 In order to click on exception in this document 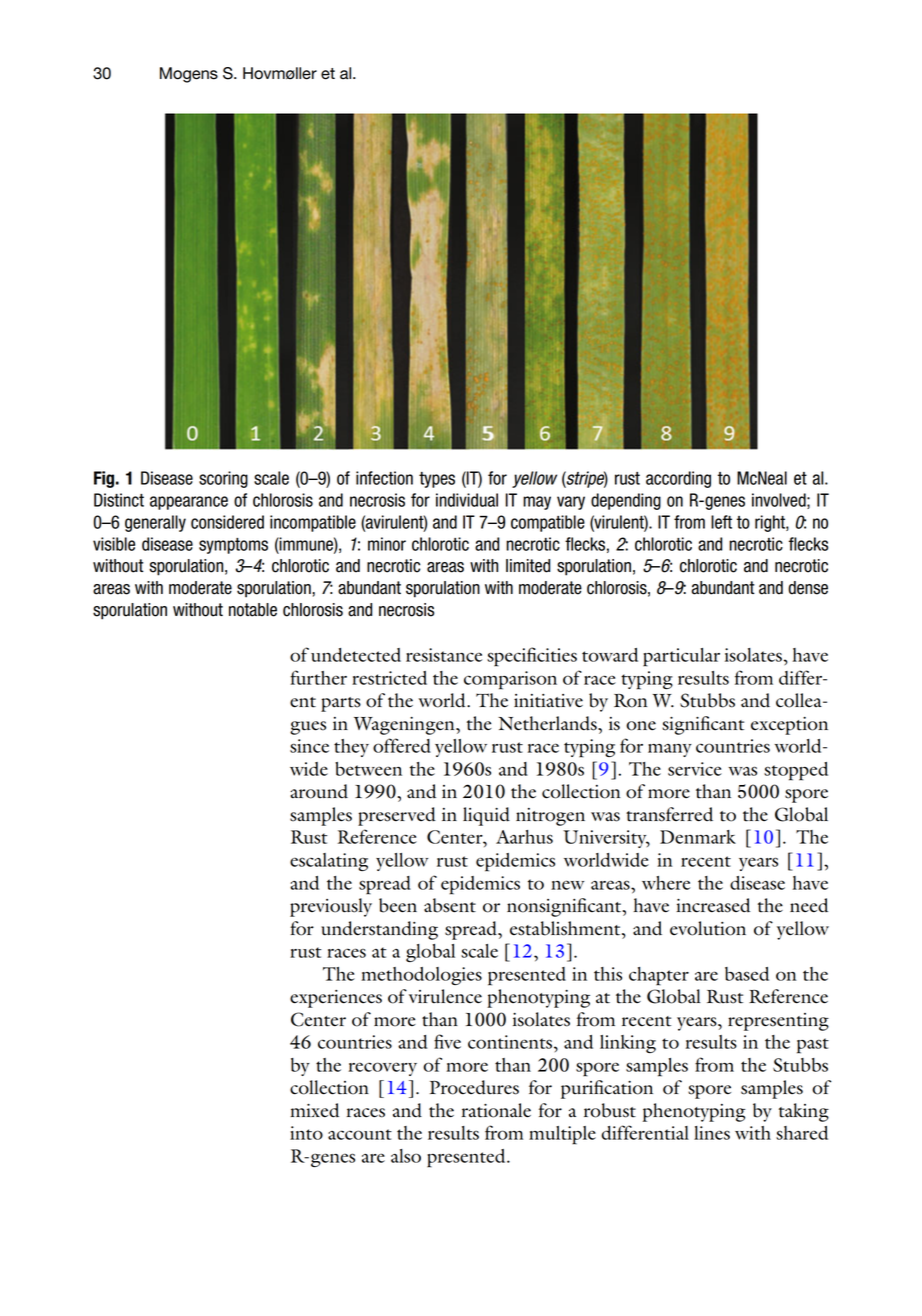, I will do `click(789, 726)`.
